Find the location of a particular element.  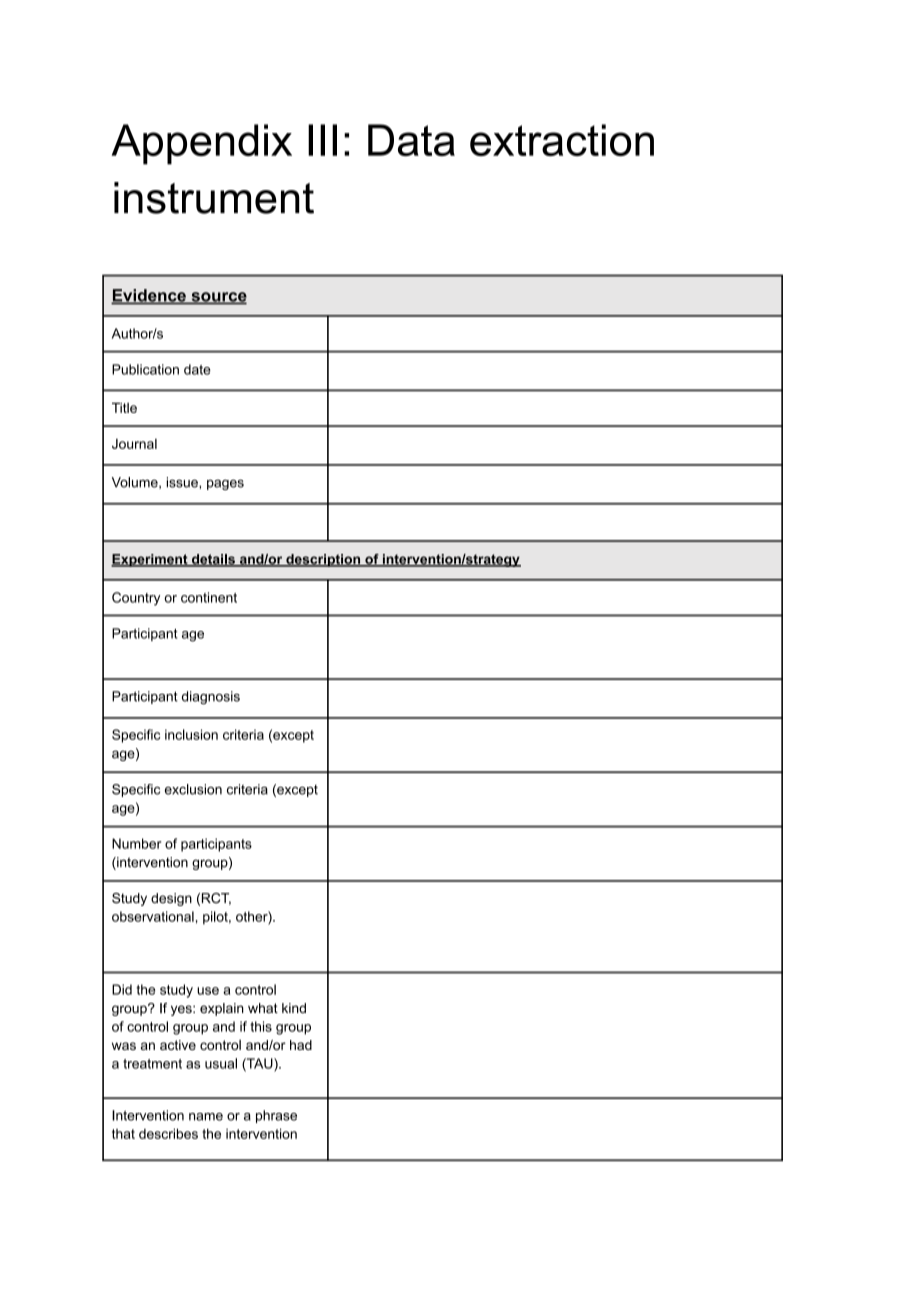

extraction is located at coordinates (562, 140).
